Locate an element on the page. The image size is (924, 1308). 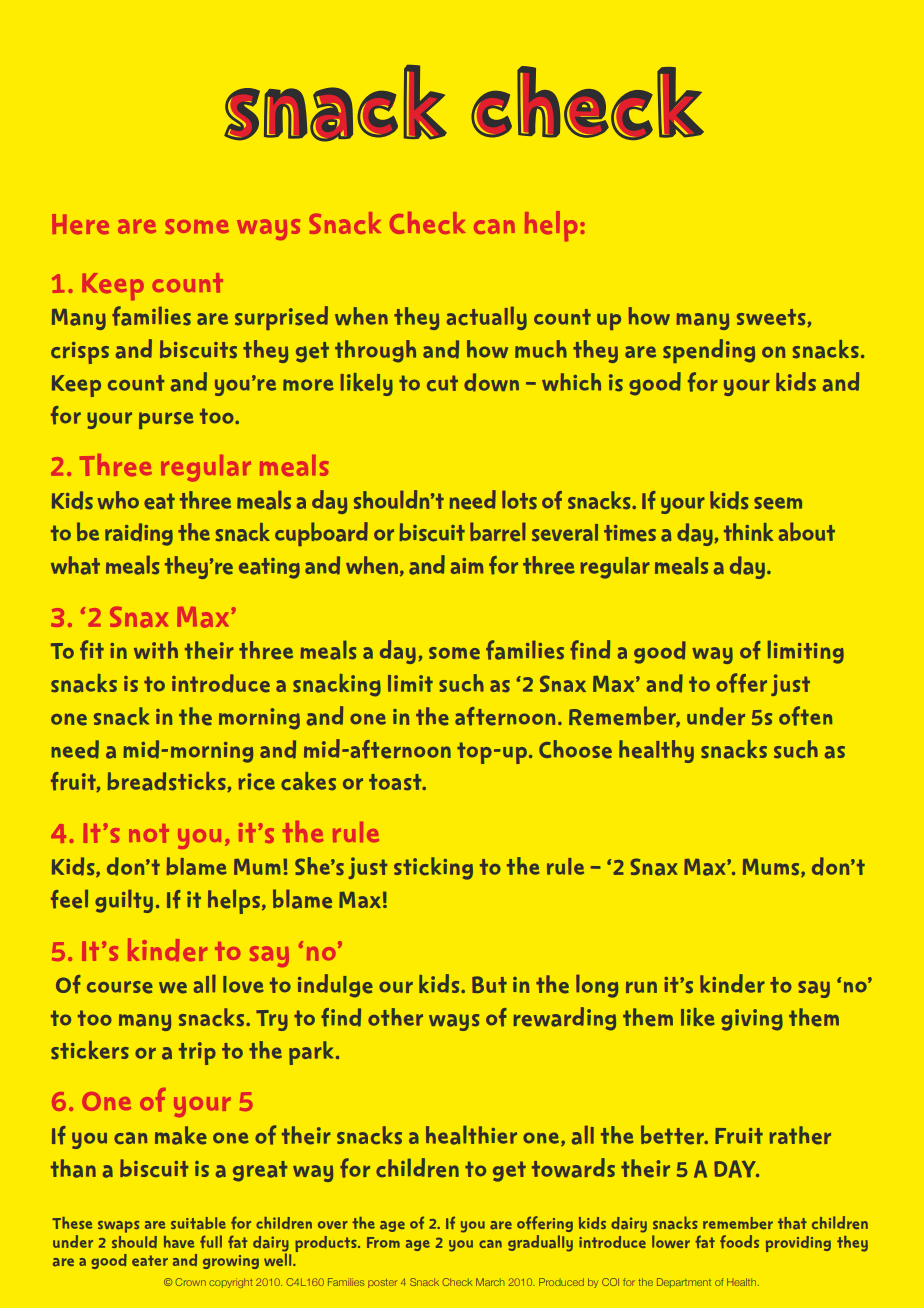
actually is located at coordinates (487, 318).
